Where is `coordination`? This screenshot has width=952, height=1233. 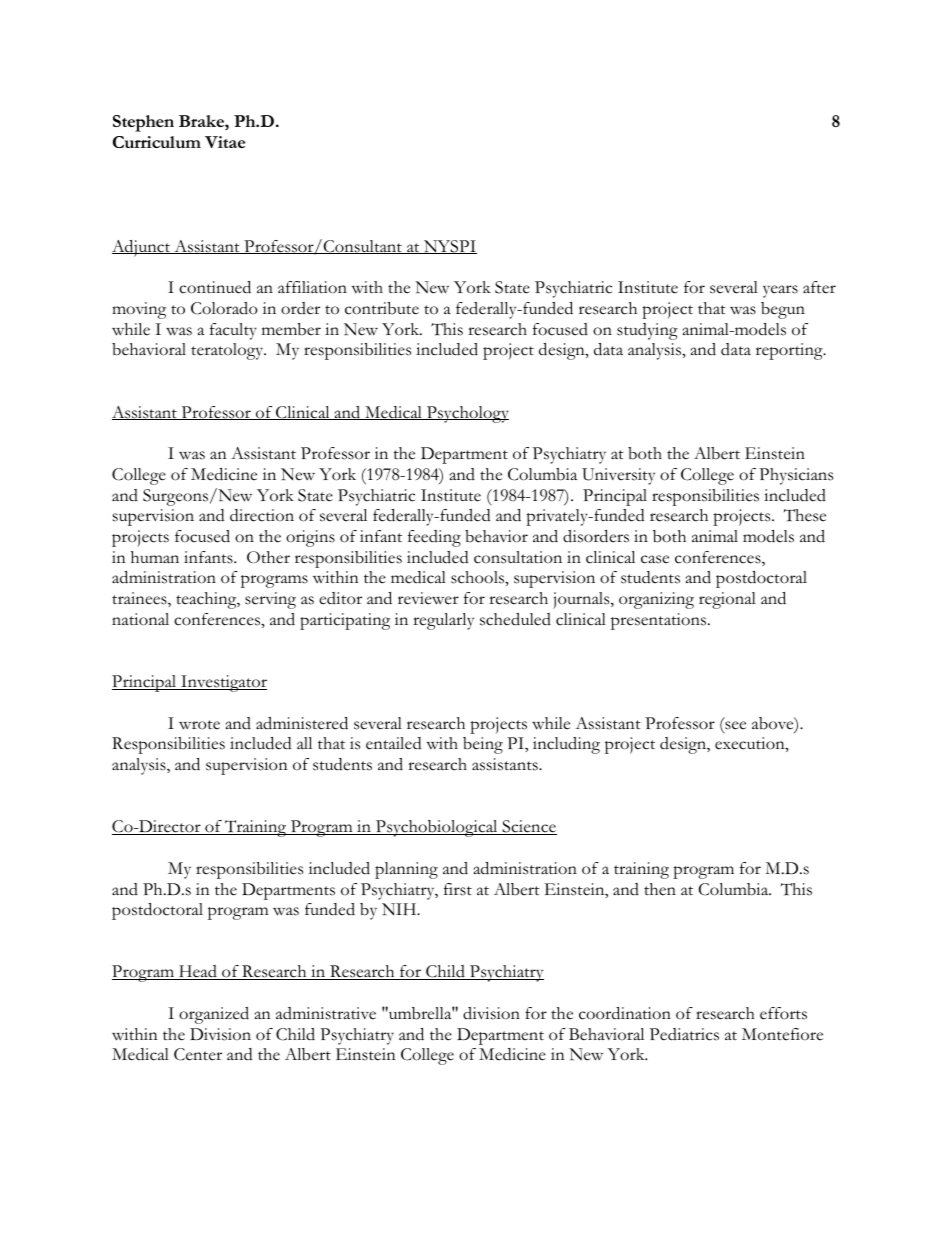 coordination is located at coordinates (625, 1013).
